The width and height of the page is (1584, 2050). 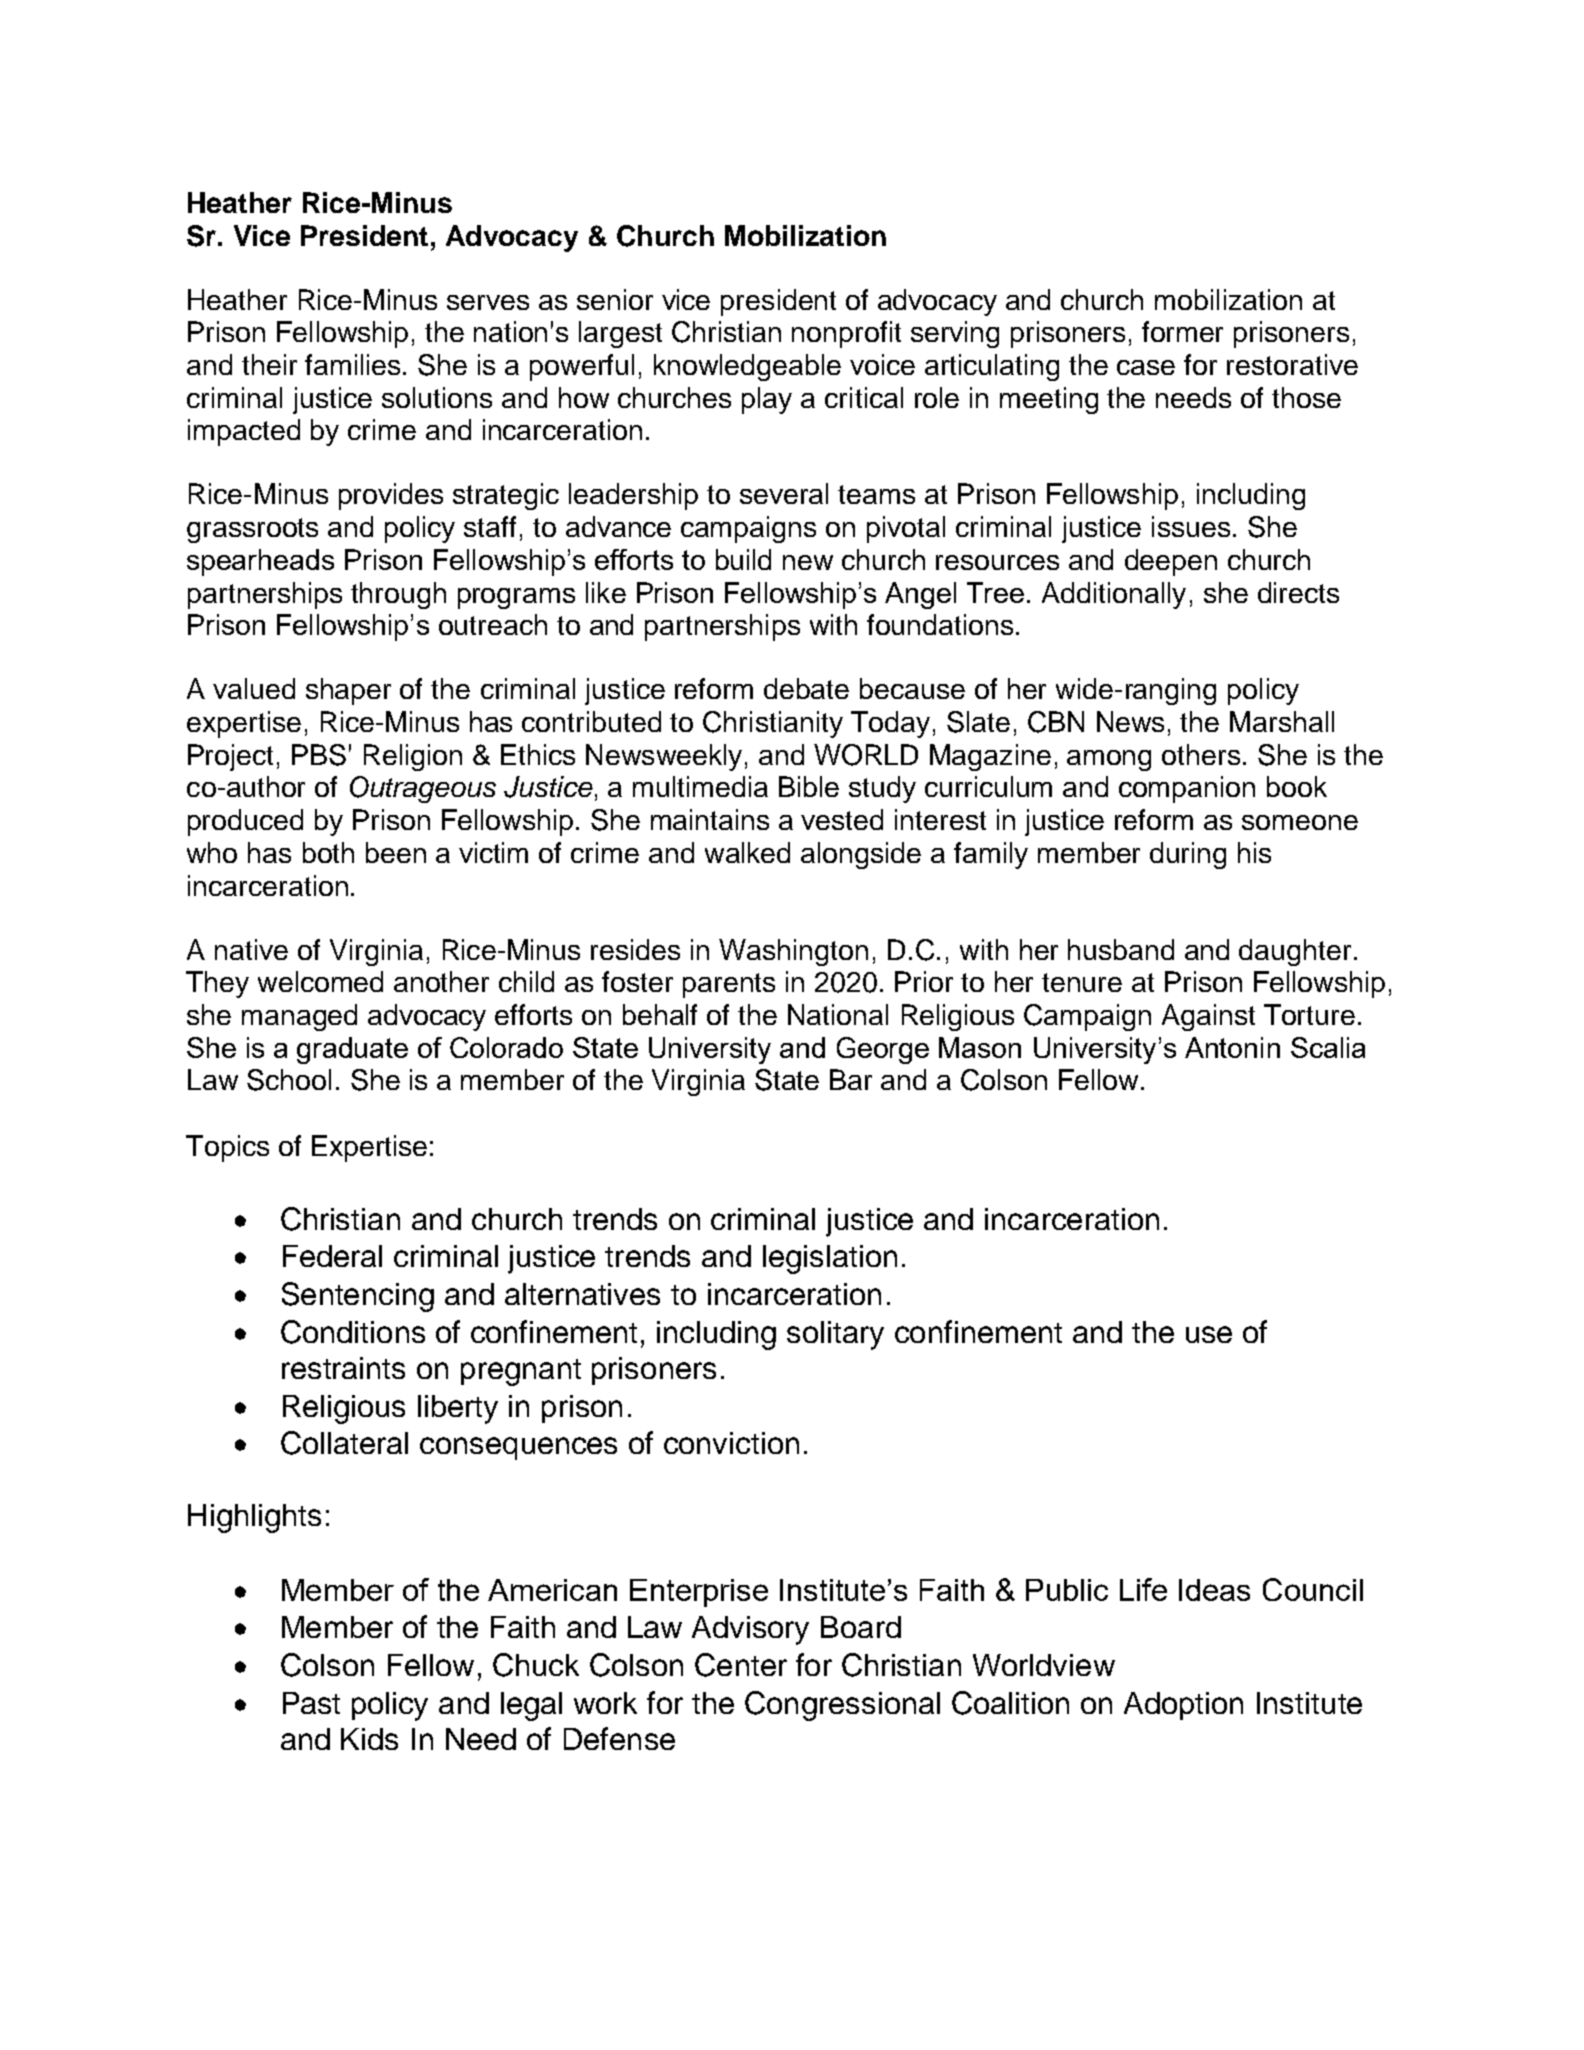 What do you see at coordinates (352, 364) in the page?
I see `families` at bounding box center [352, 364].
